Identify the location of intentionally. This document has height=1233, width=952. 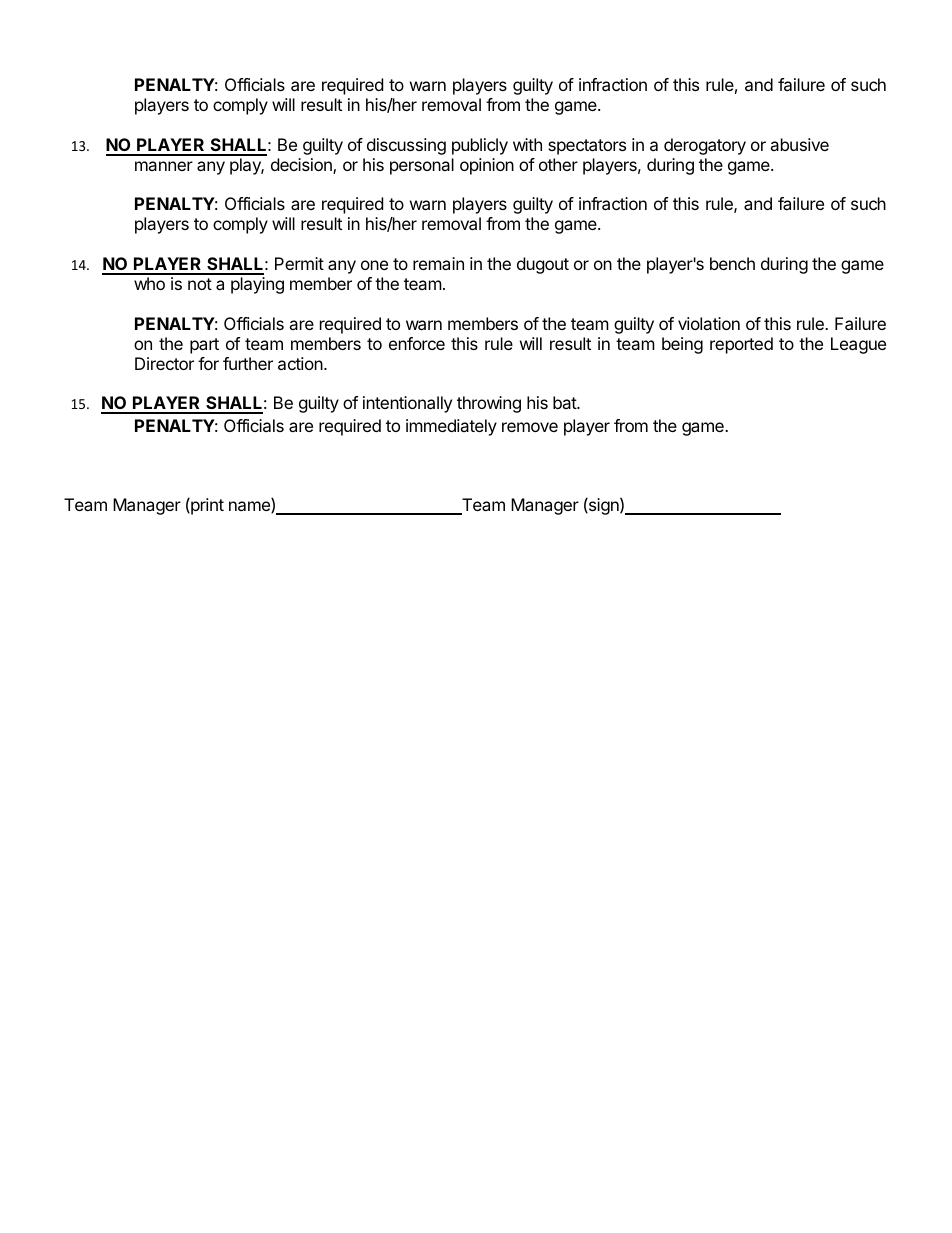
(407, 404).
